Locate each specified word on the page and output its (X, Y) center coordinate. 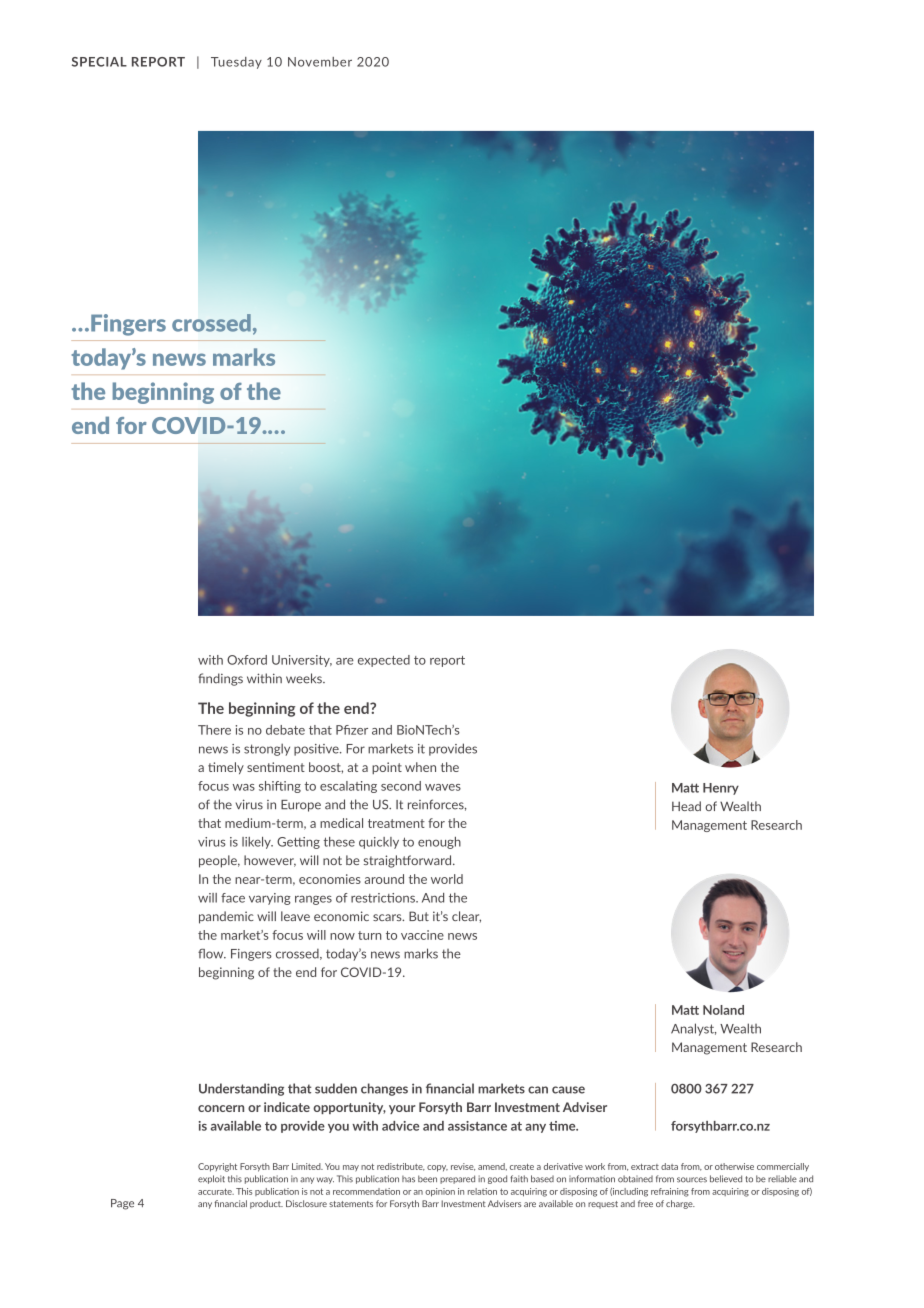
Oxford (247, 660)
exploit (211, 1179)
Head (686, 806)
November (320, 62)
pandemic (226, 917)
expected (384, 661)
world (447, 879)
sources (692, 1180)
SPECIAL (99, 62)
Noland (723, 1010)
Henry (721, 789)
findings (220, 679)
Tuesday (236, 63)
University (302, 661)
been (427, 1179)
